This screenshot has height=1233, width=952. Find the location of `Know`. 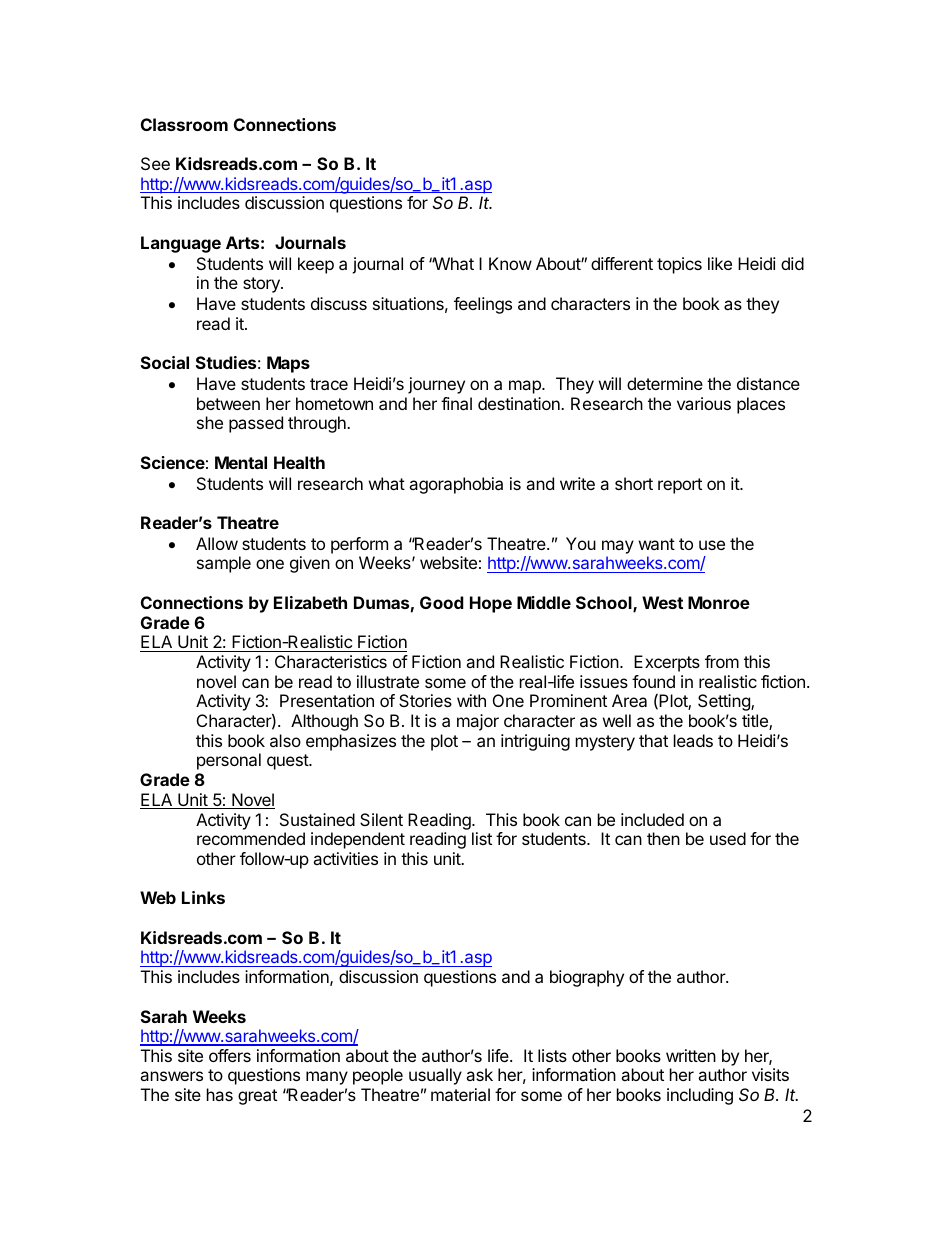

Know is located at coordinates (510, 263).
